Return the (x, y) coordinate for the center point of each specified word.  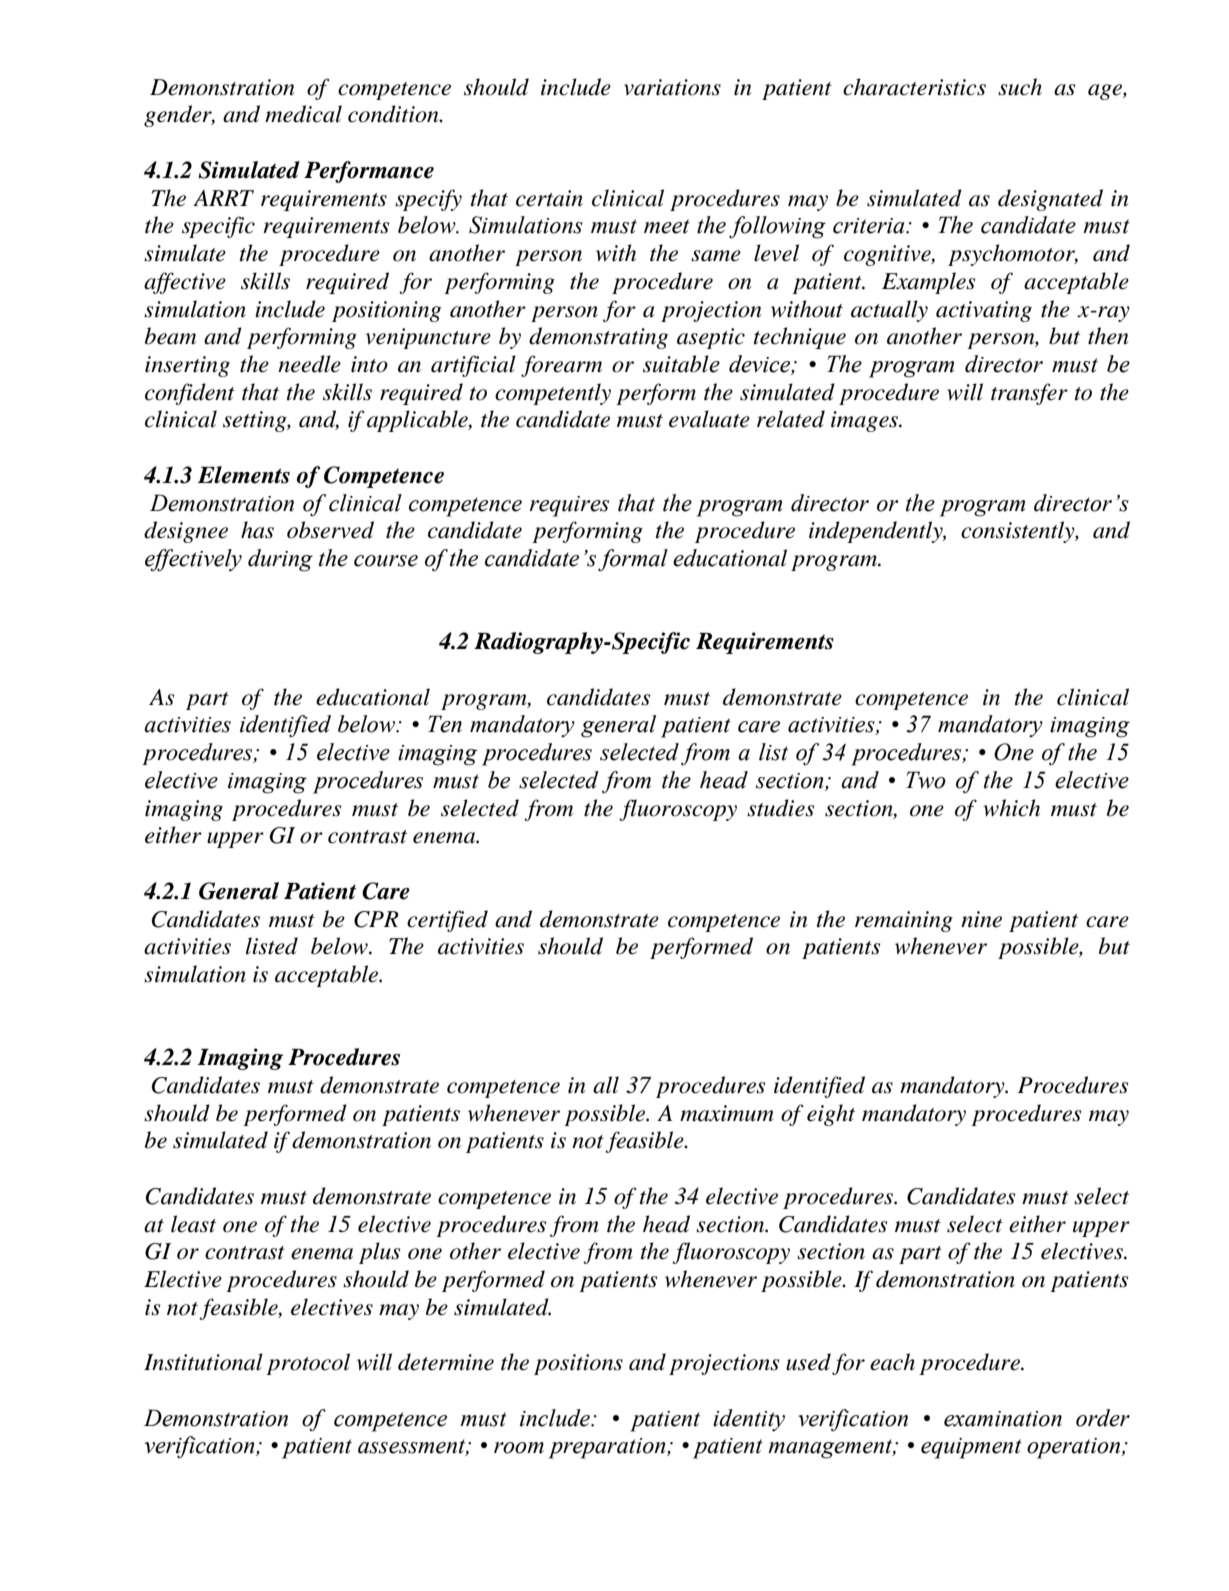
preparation (608, 1448)
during (280, 560)
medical (303, 114)
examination (1003, 1419)
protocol (308, 1364)
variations (672, 87)
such (1020, 87)
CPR (376, 919)
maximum (727, 1113)
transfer (1029, 394)
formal (633, 560)
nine (981, 919)
